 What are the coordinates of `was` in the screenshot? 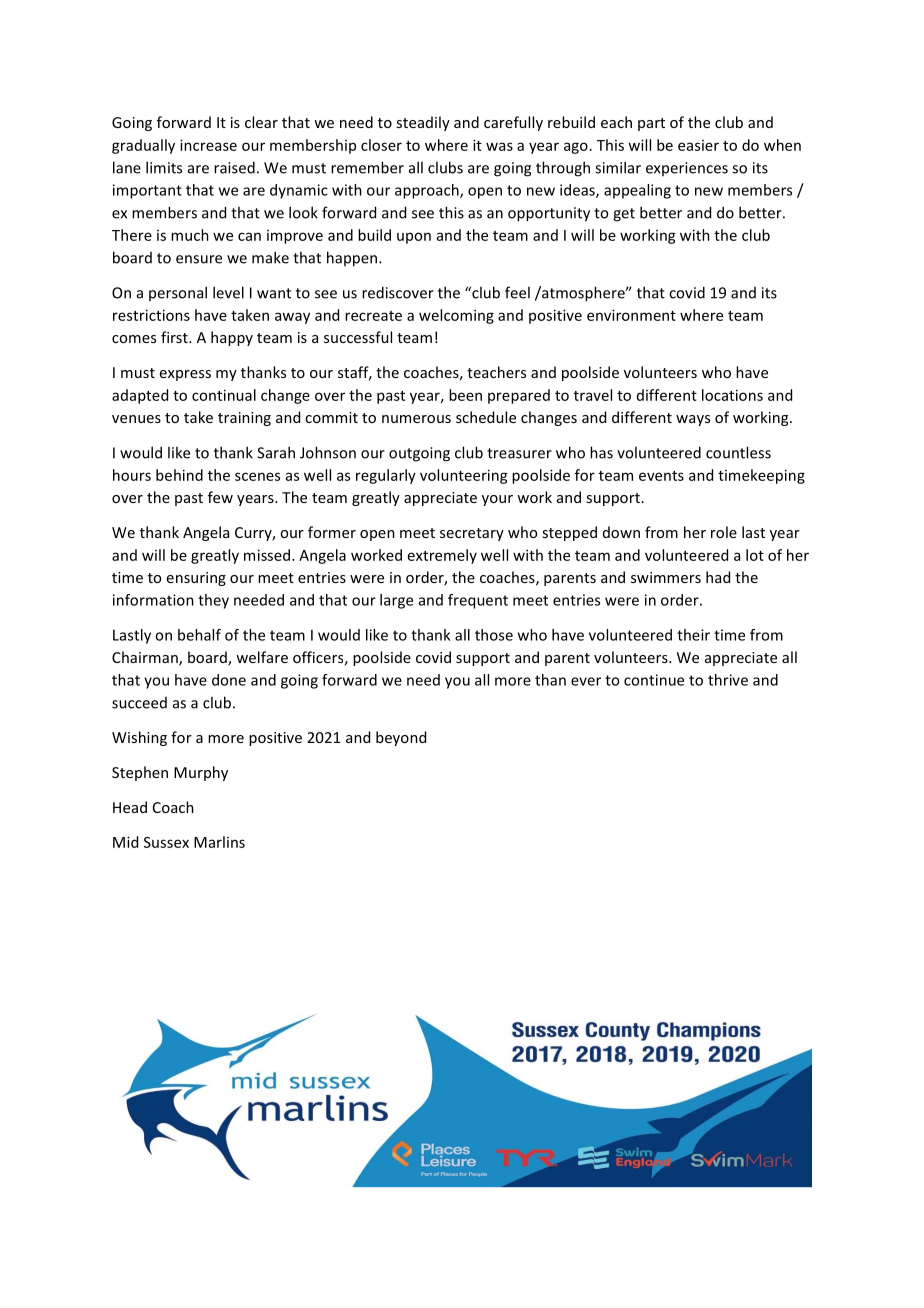 It's located at (499, 146).
